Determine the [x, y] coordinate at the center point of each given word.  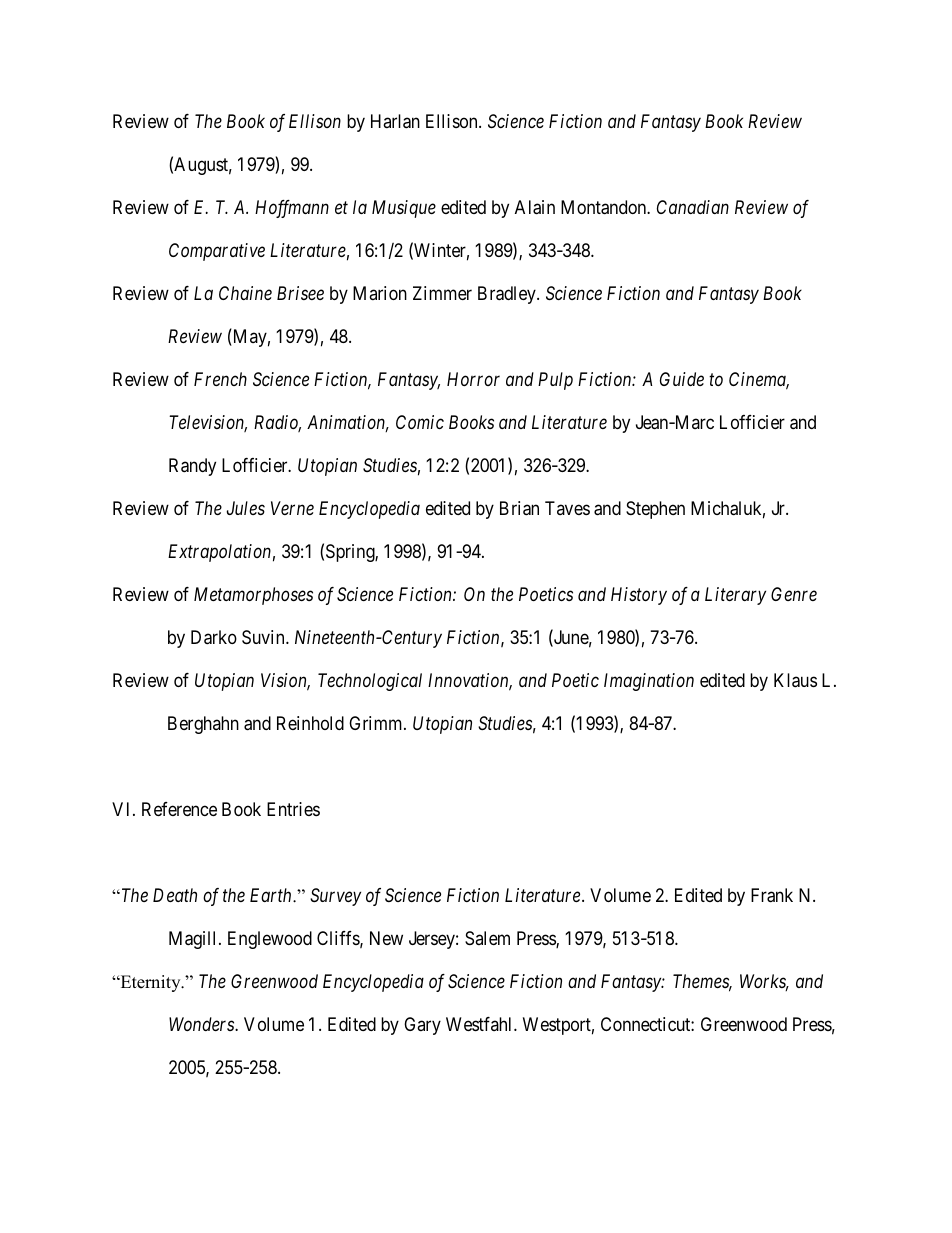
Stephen [655, 510]
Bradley [508, 295]
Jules [246, 508]
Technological [370, 682]
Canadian [693, 207]
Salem [487, 938]
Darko [214, 637]
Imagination [649, 682]
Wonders [202, 1024]
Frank [772, 895]
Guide [682, 379]
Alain [535, 207]
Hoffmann [292, 209]
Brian [519, 508]
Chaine [245, 293]
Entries [293, 809]
